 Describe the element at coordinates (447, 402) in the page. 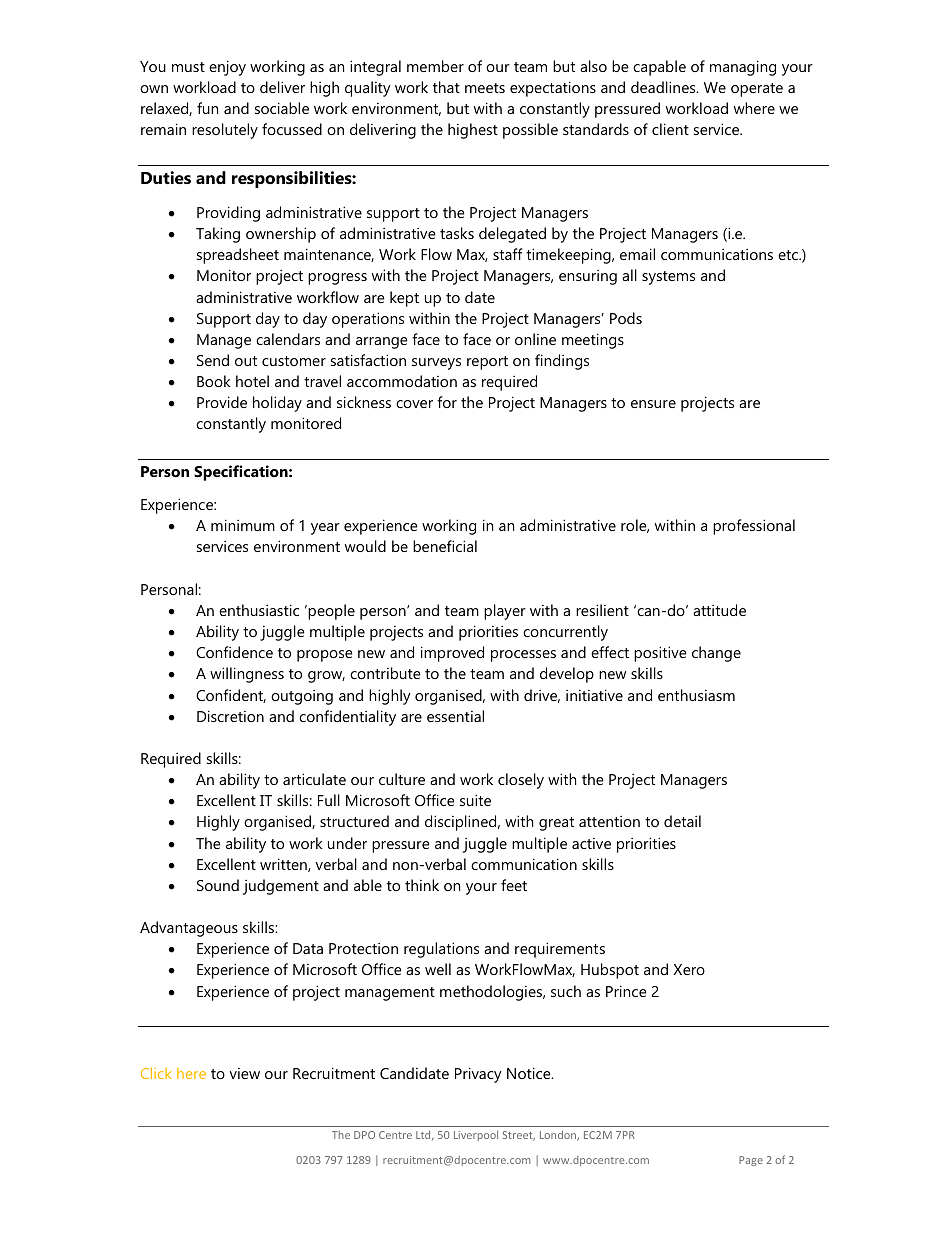

I see `for` at that location.
